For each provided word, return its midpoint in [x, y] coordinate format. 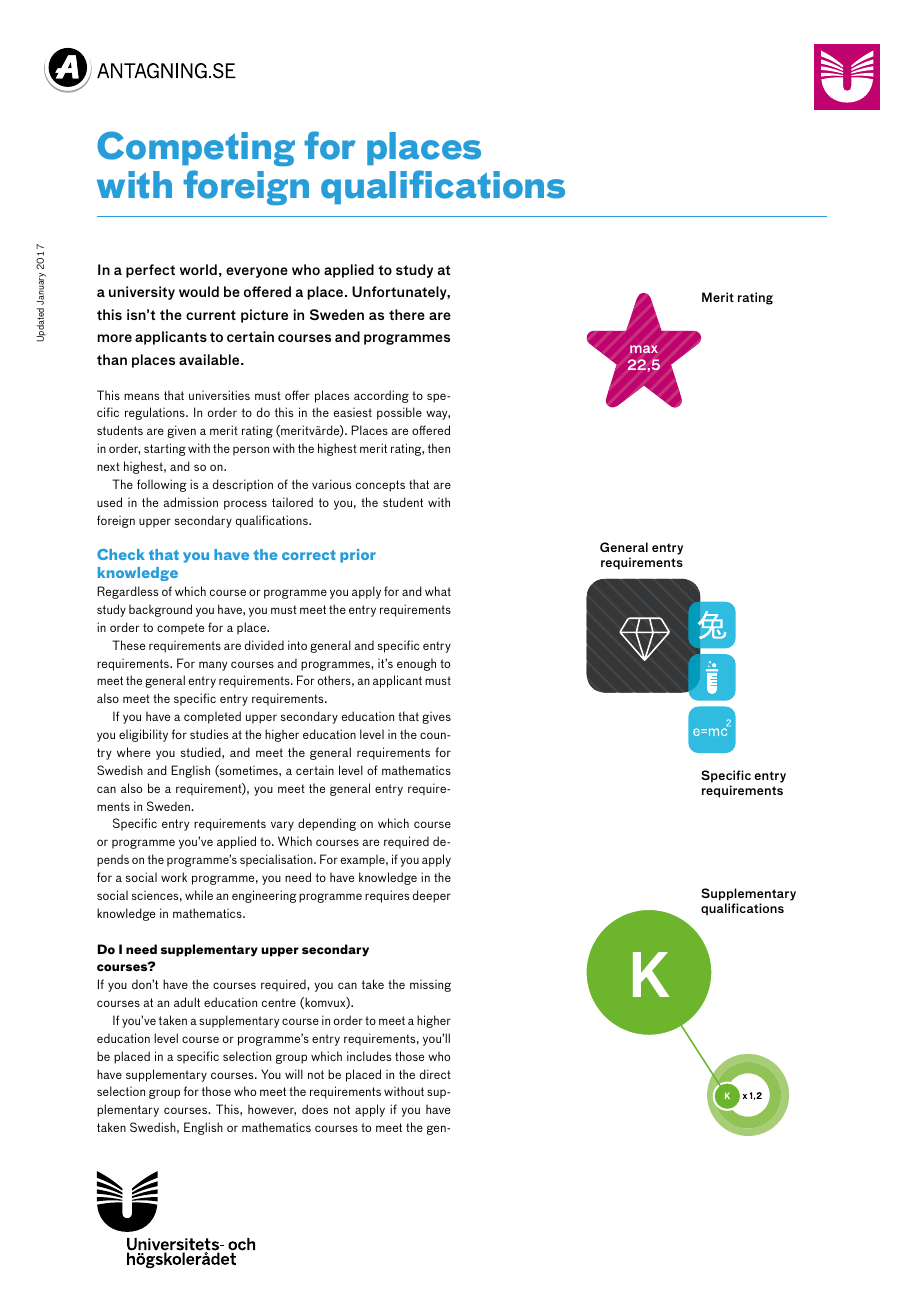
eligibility [143, 735]
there [407, 314]
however [272, 1110]
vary [282, 826]
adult [187, 1002]
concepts [380, 486]
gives [437, 718]
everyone [257, 272]
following [162, 485]
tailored [292, 502]
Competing [196, 148]
